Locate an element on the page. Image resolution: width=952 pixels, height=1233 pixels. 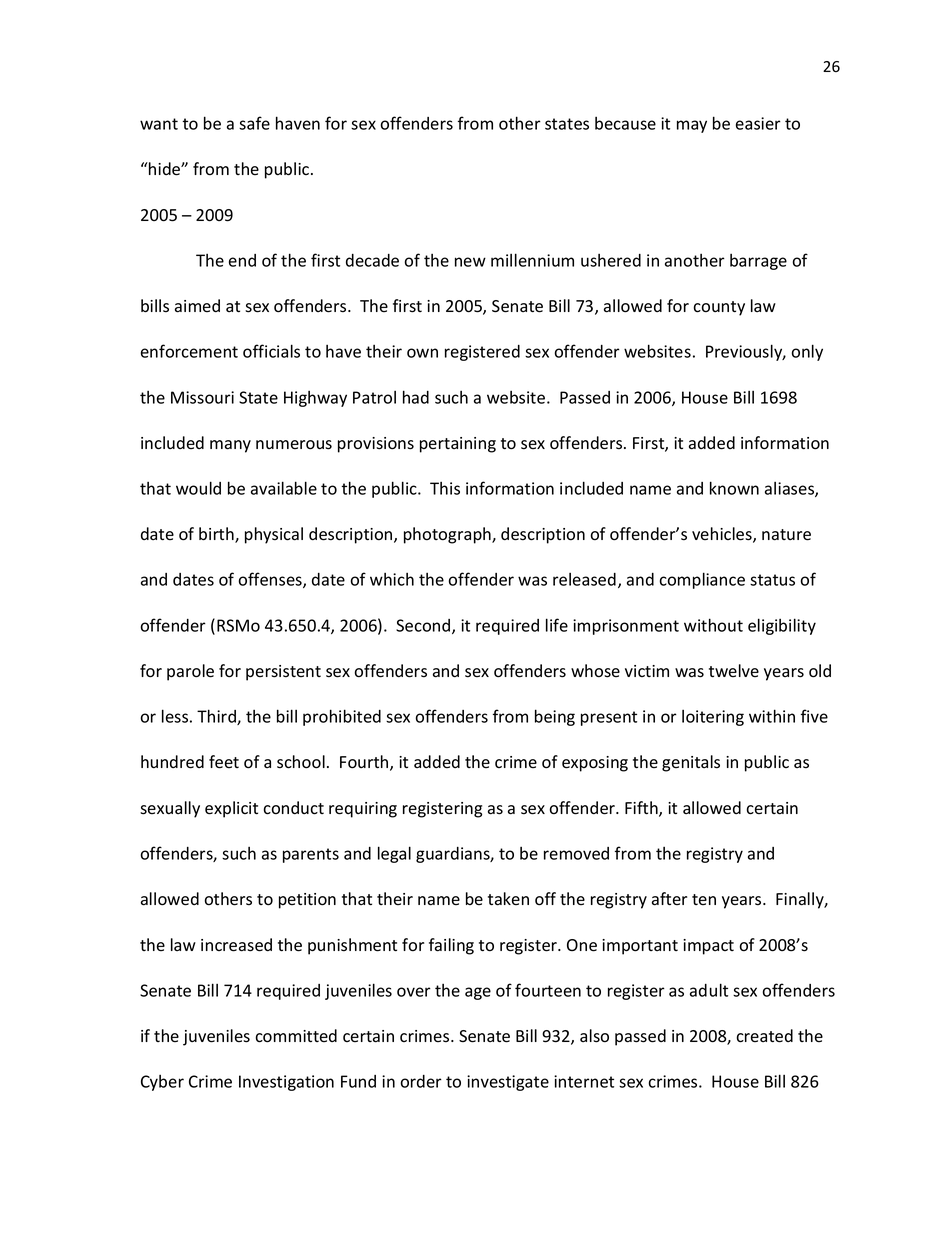
investigate is located at coordinates (508, 1083).
